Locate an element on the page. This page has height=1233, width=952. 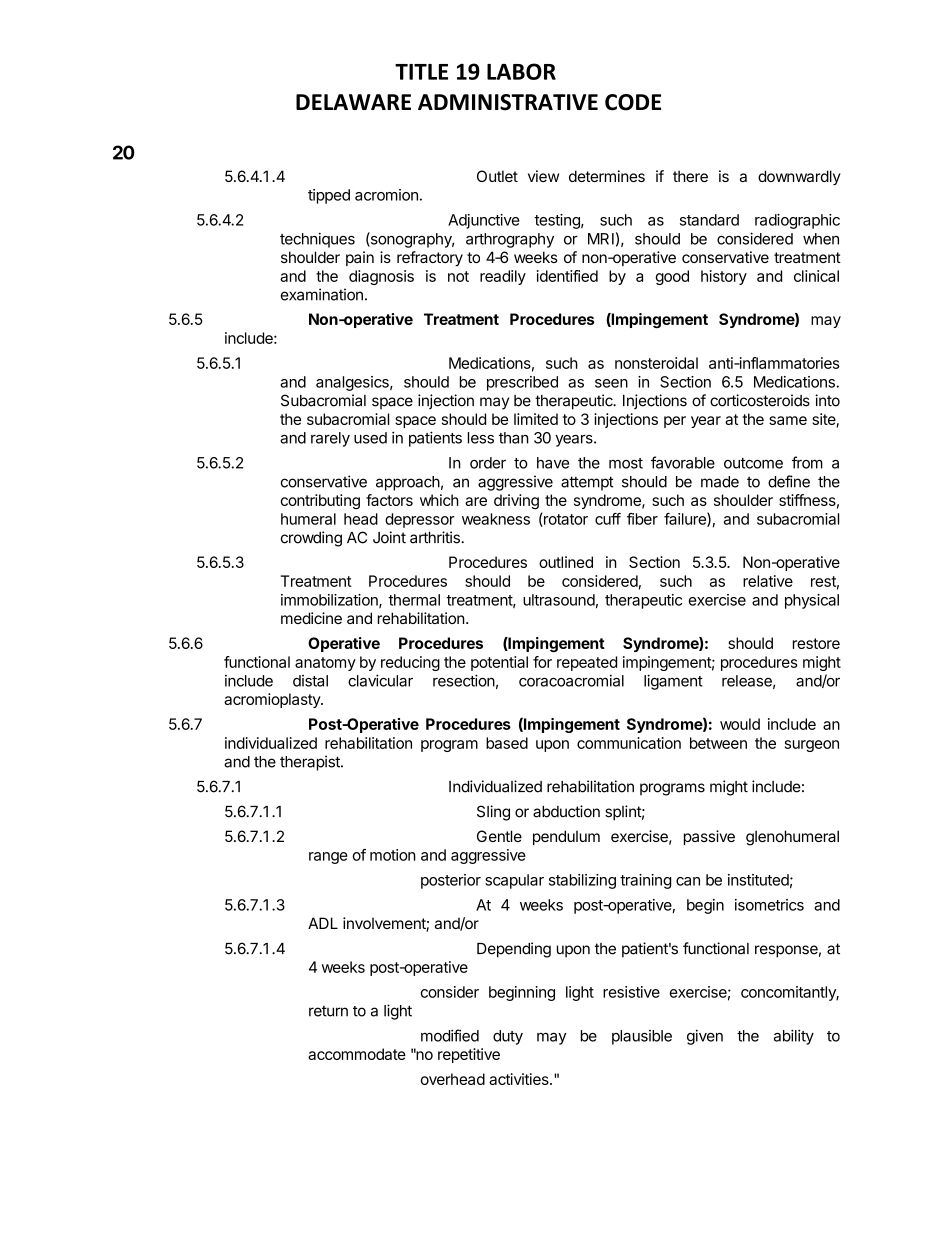
passive is located at coordinates (709, 837).
